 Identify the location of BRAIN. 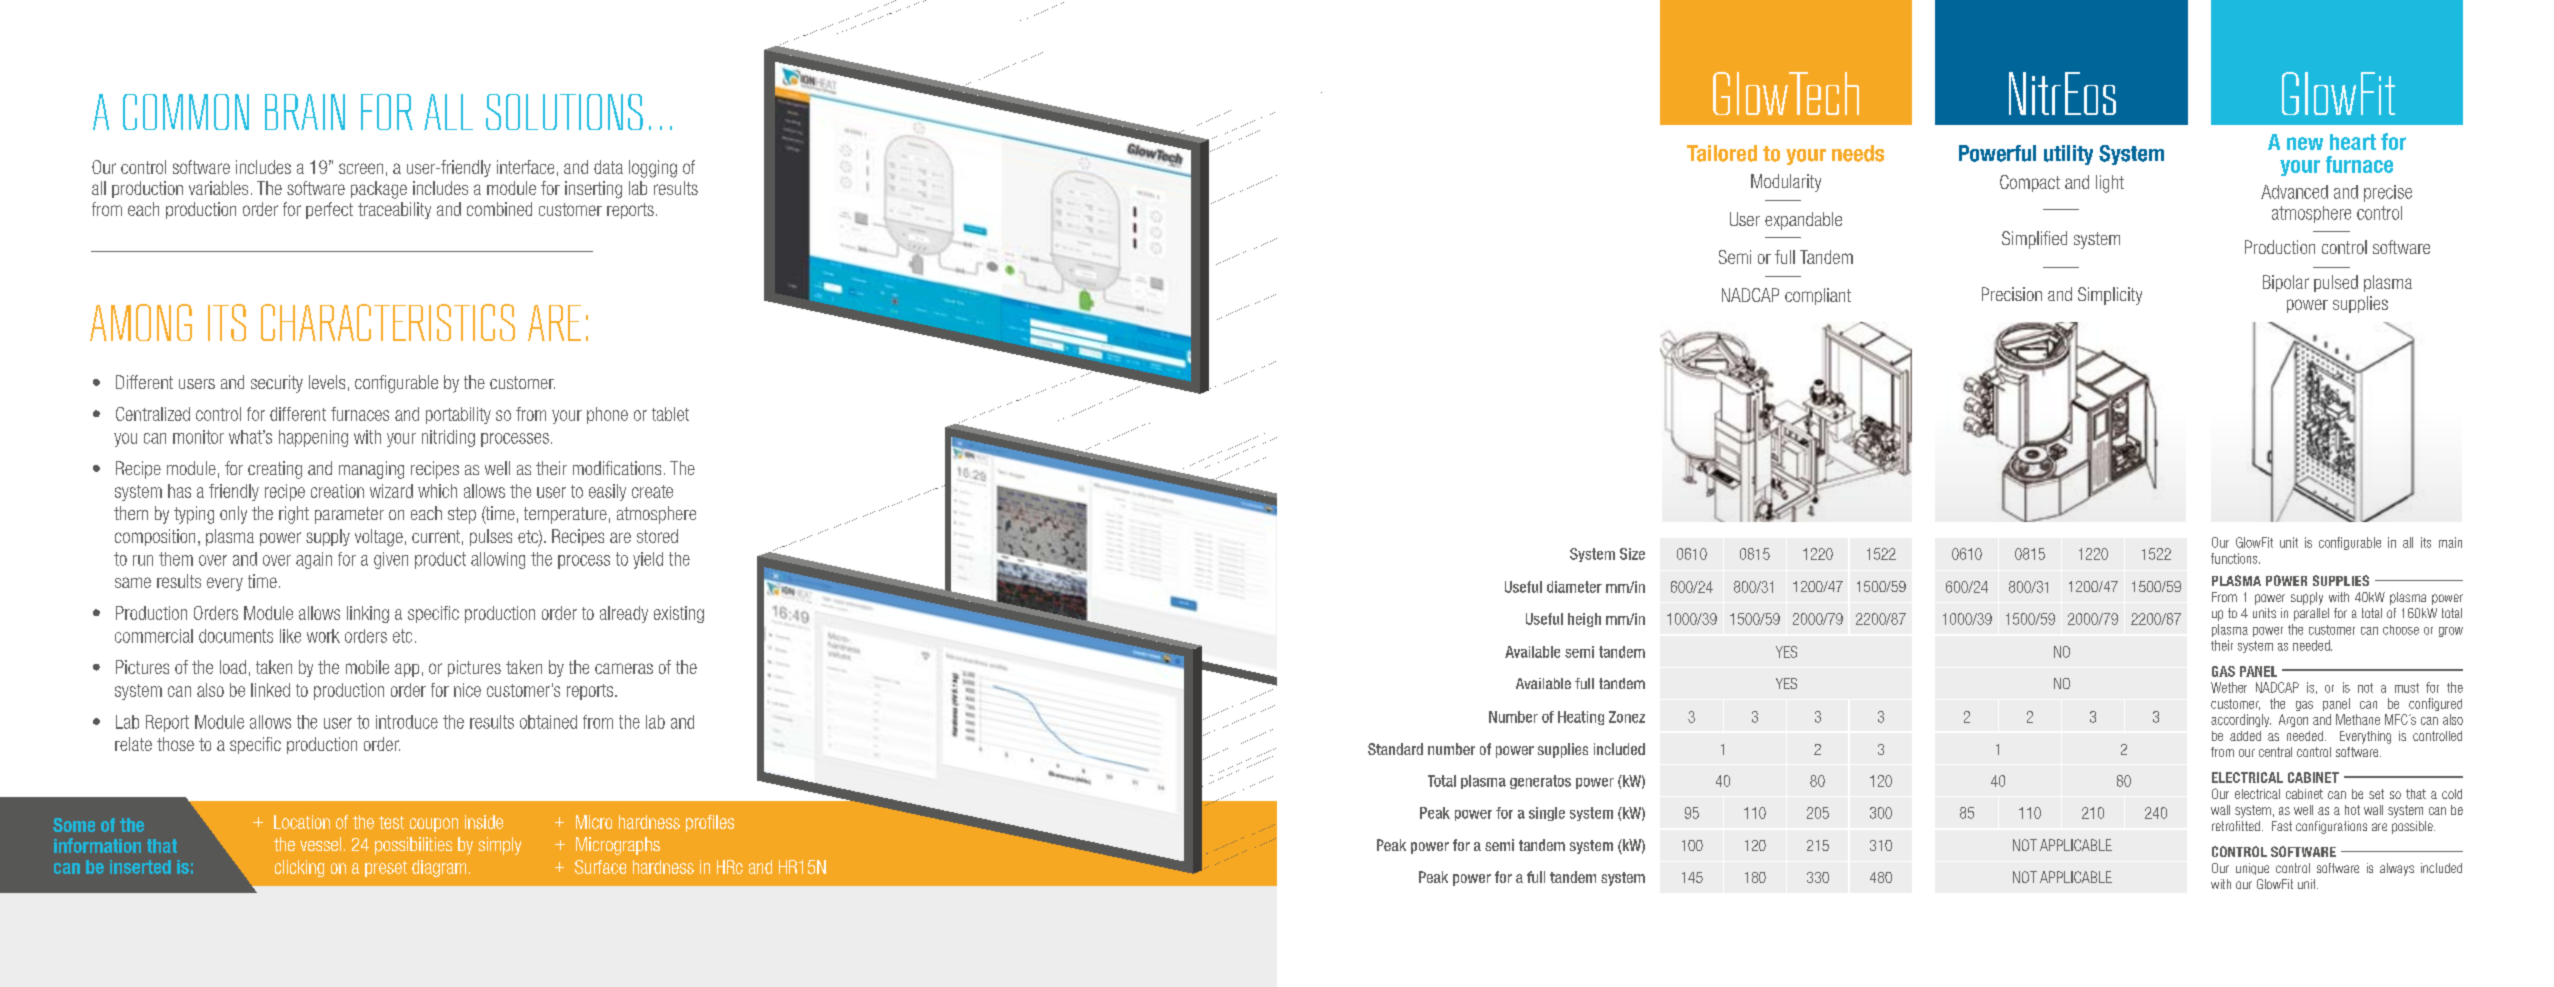
(305, 112).
